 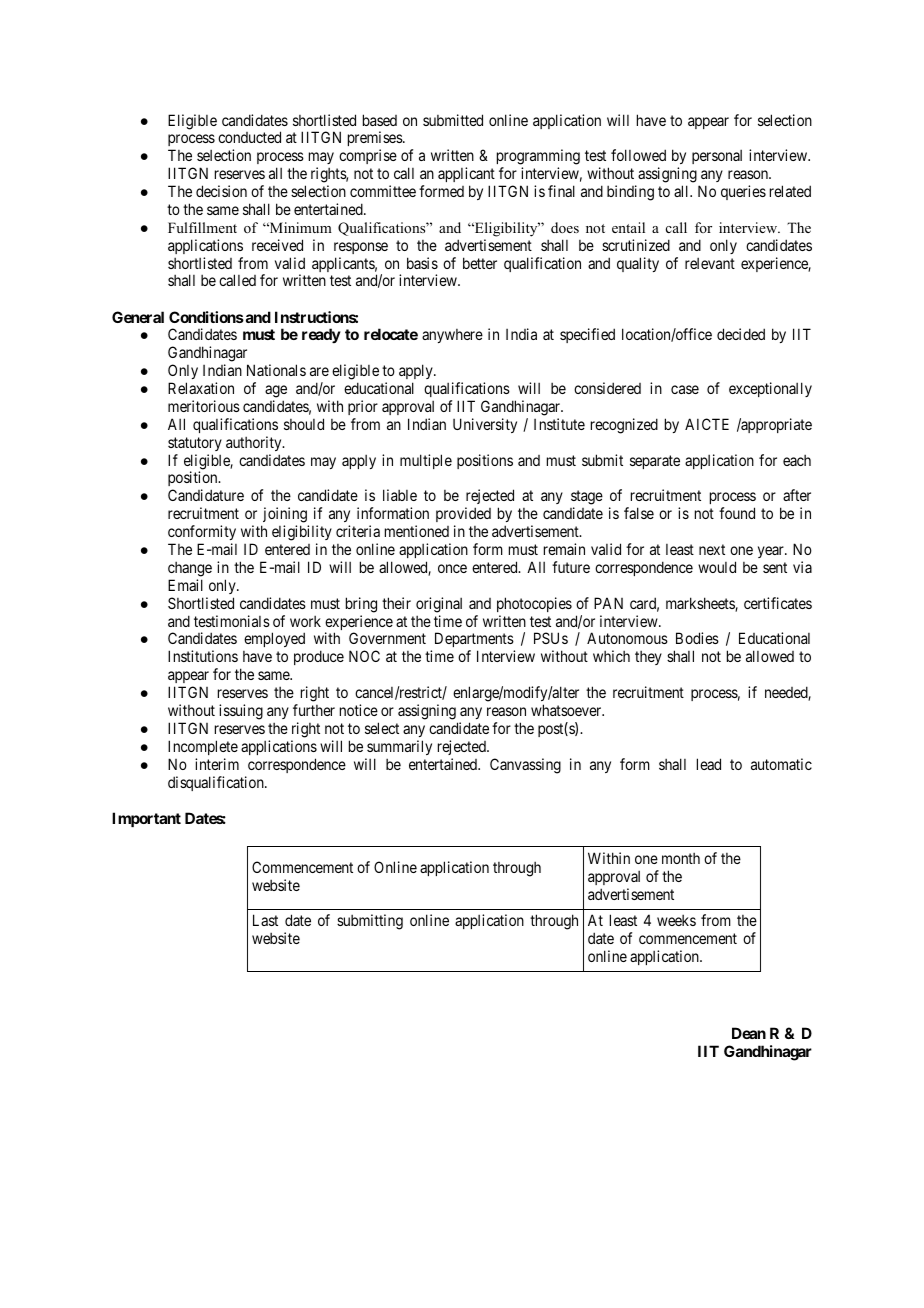 I want to click on Last, so click(x=265, y=920).
